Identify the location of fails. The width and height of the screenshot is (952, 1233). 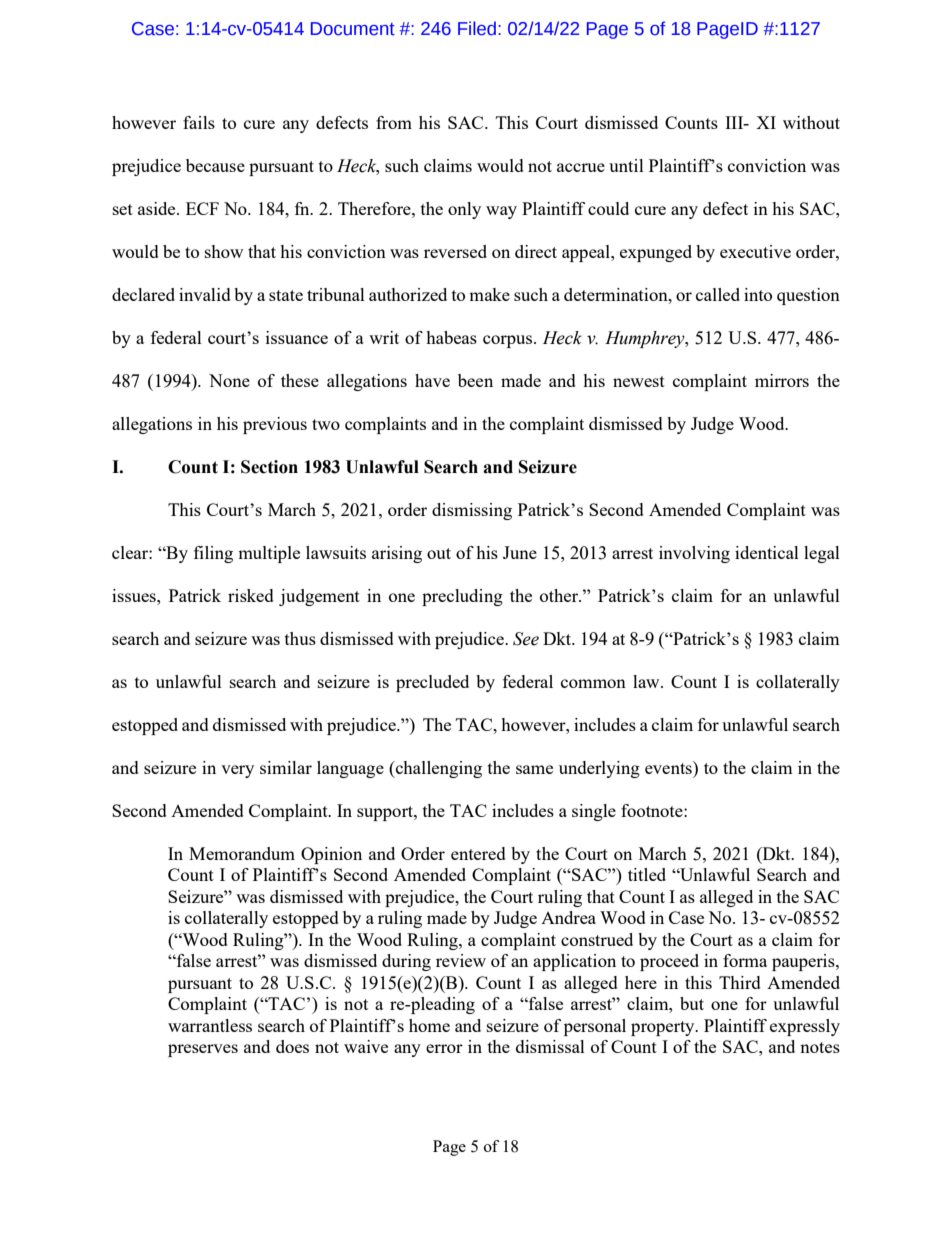
(199, 122).
